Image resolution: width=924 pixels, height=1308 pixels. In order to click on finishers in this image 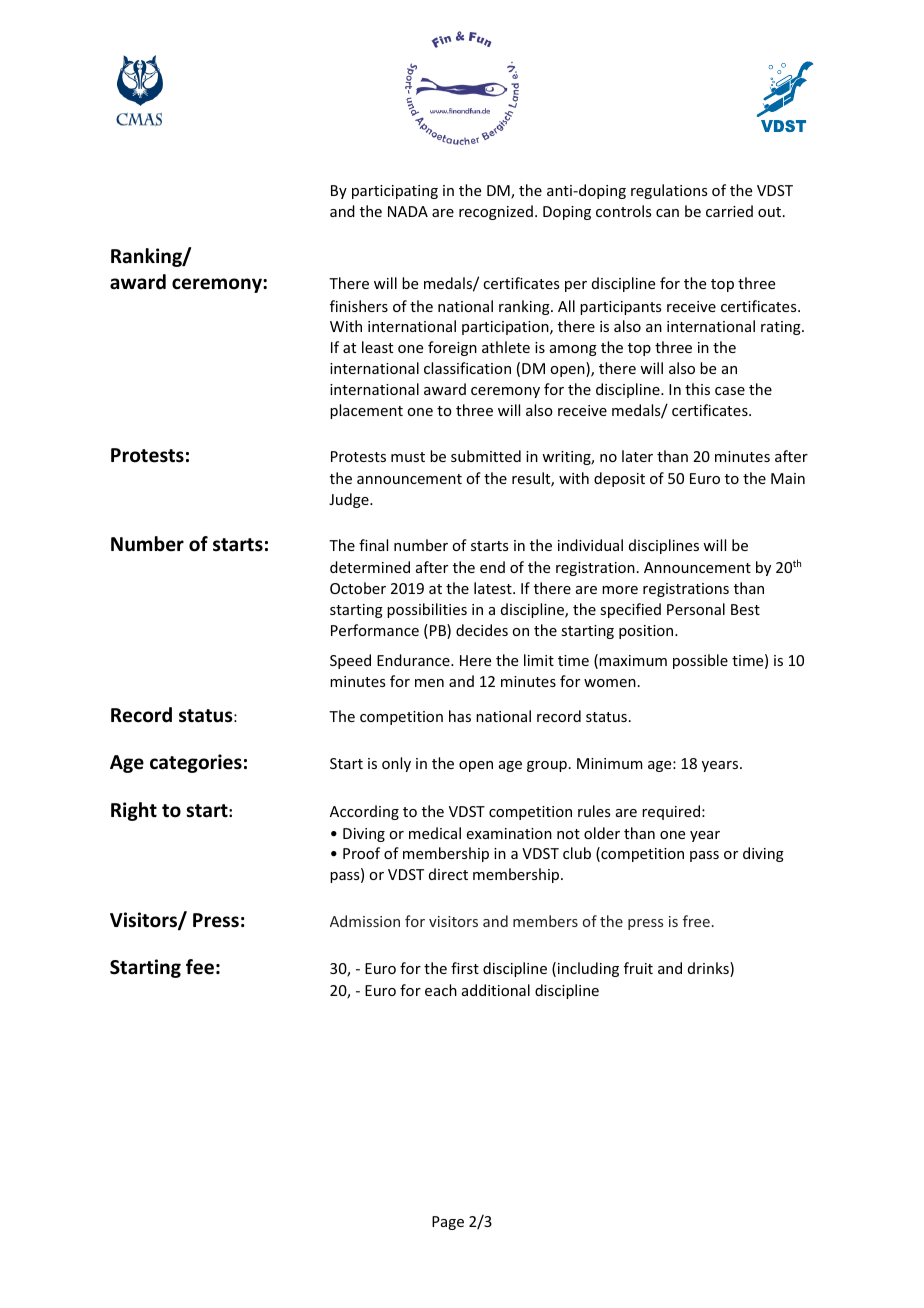, I will do `click(359, 306)`.
